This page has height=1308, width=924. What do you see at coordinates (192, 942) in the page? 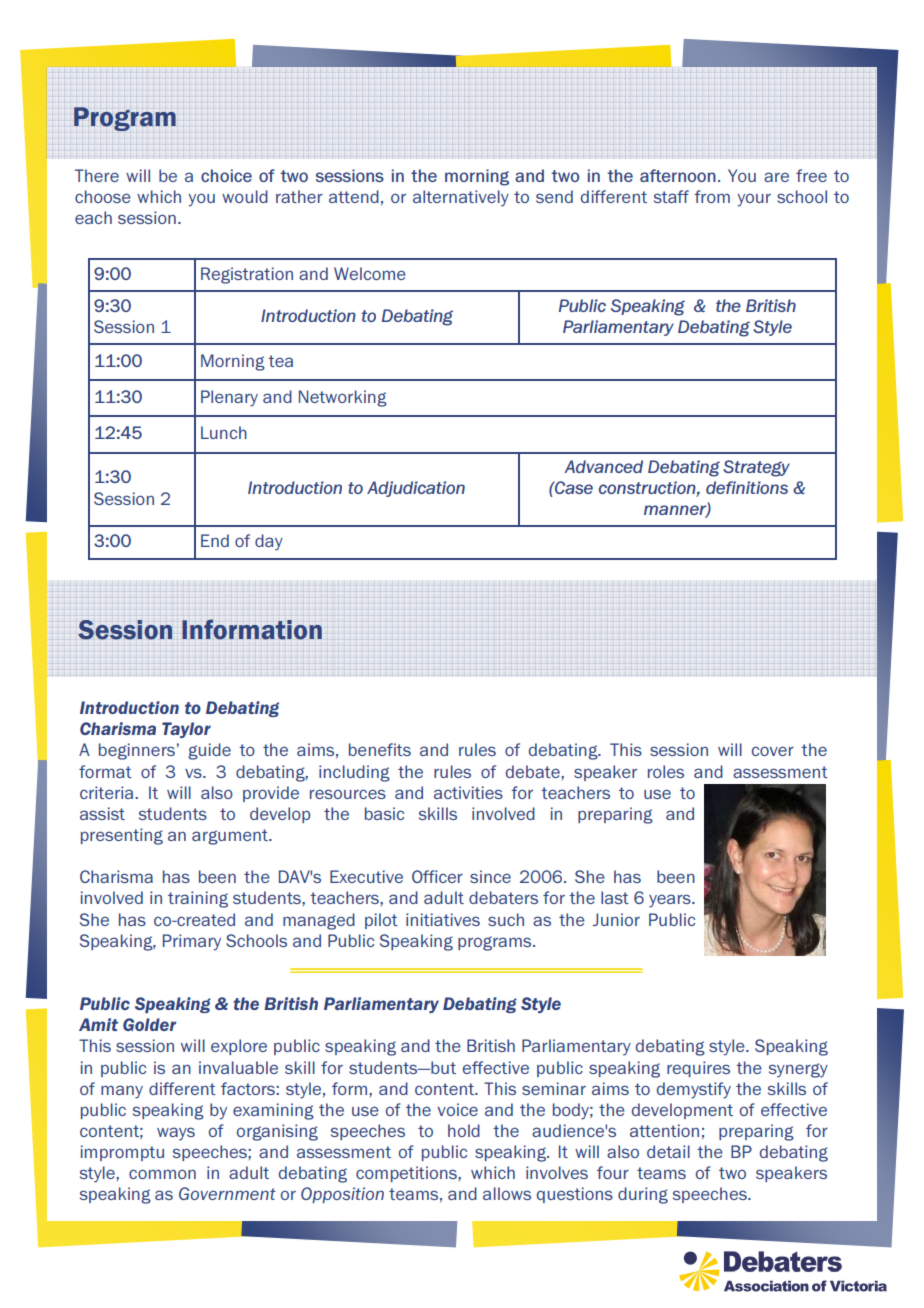
I see `Primary` at bounding box center [192, 942].
